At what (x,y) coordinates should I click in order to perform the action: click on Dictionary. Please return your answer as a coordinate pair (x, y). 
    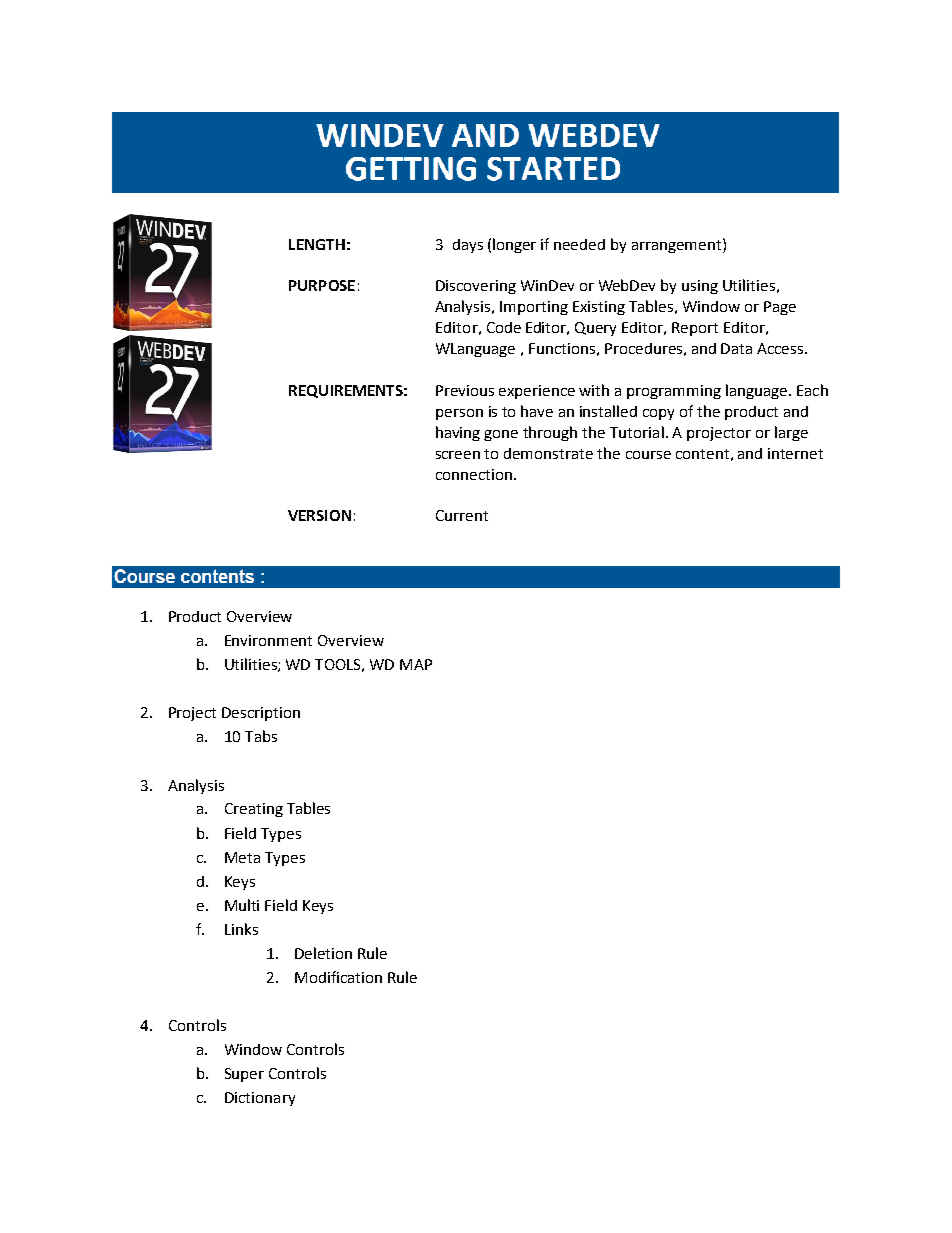
    Looking at the image, I should click on (260, 1099).
